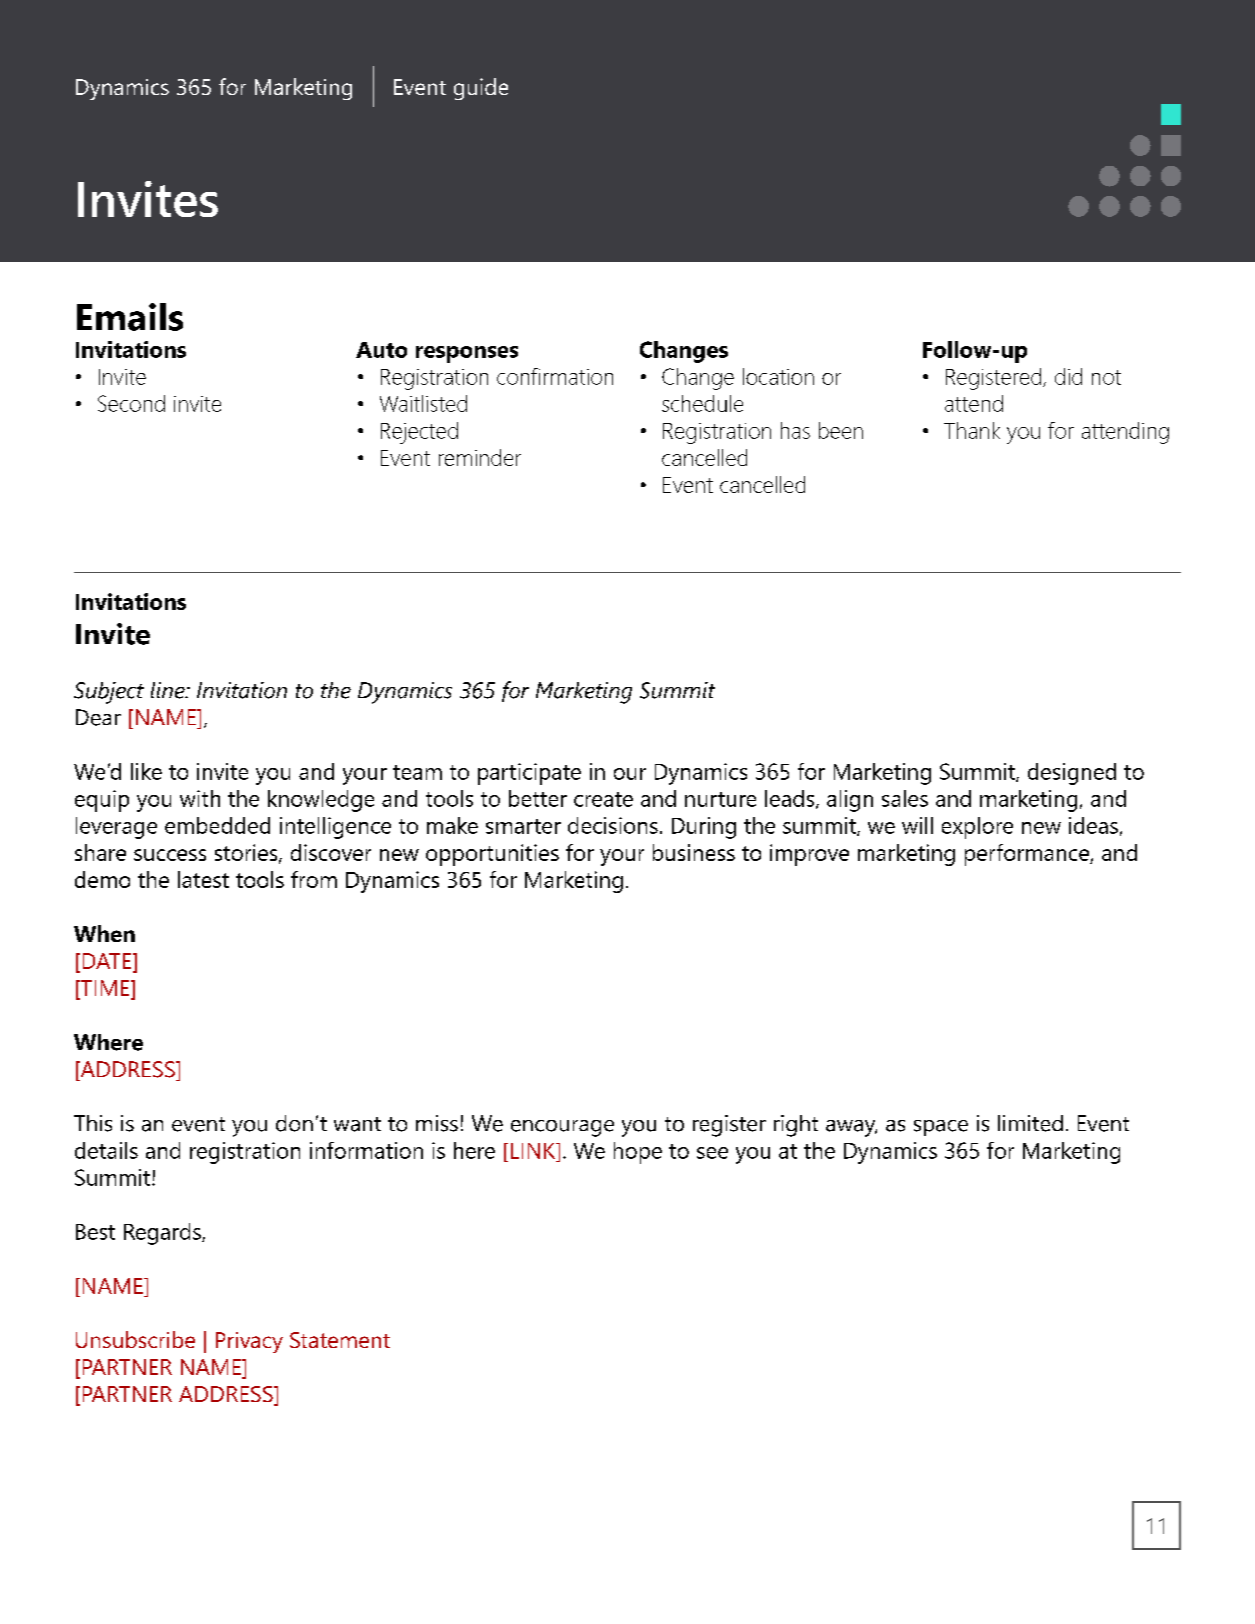  Describe the element at coordinates (105, 988) in the screenshot. I see `TIME` at that location.
